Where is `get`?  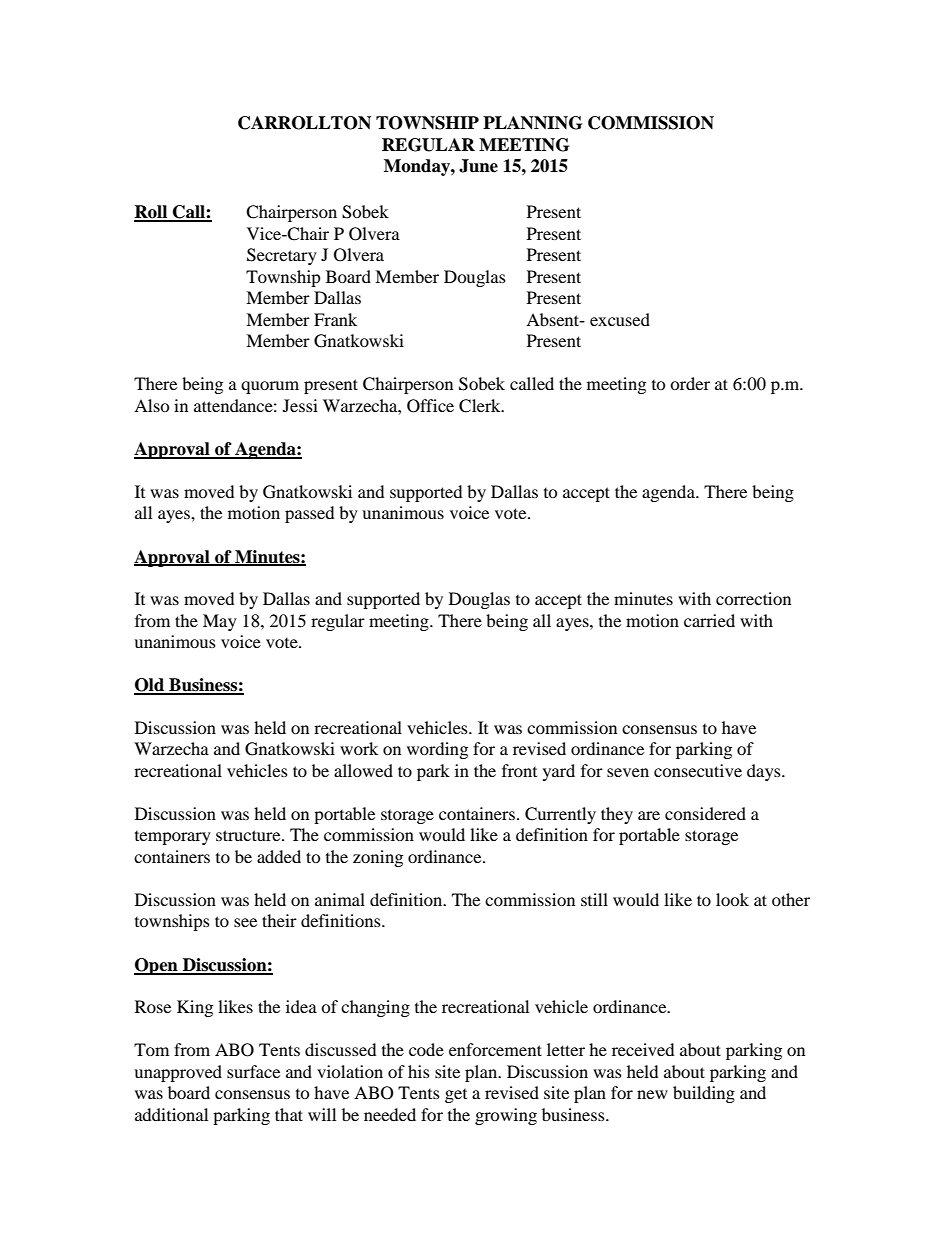 get is located at coordinates (456, 1095).
